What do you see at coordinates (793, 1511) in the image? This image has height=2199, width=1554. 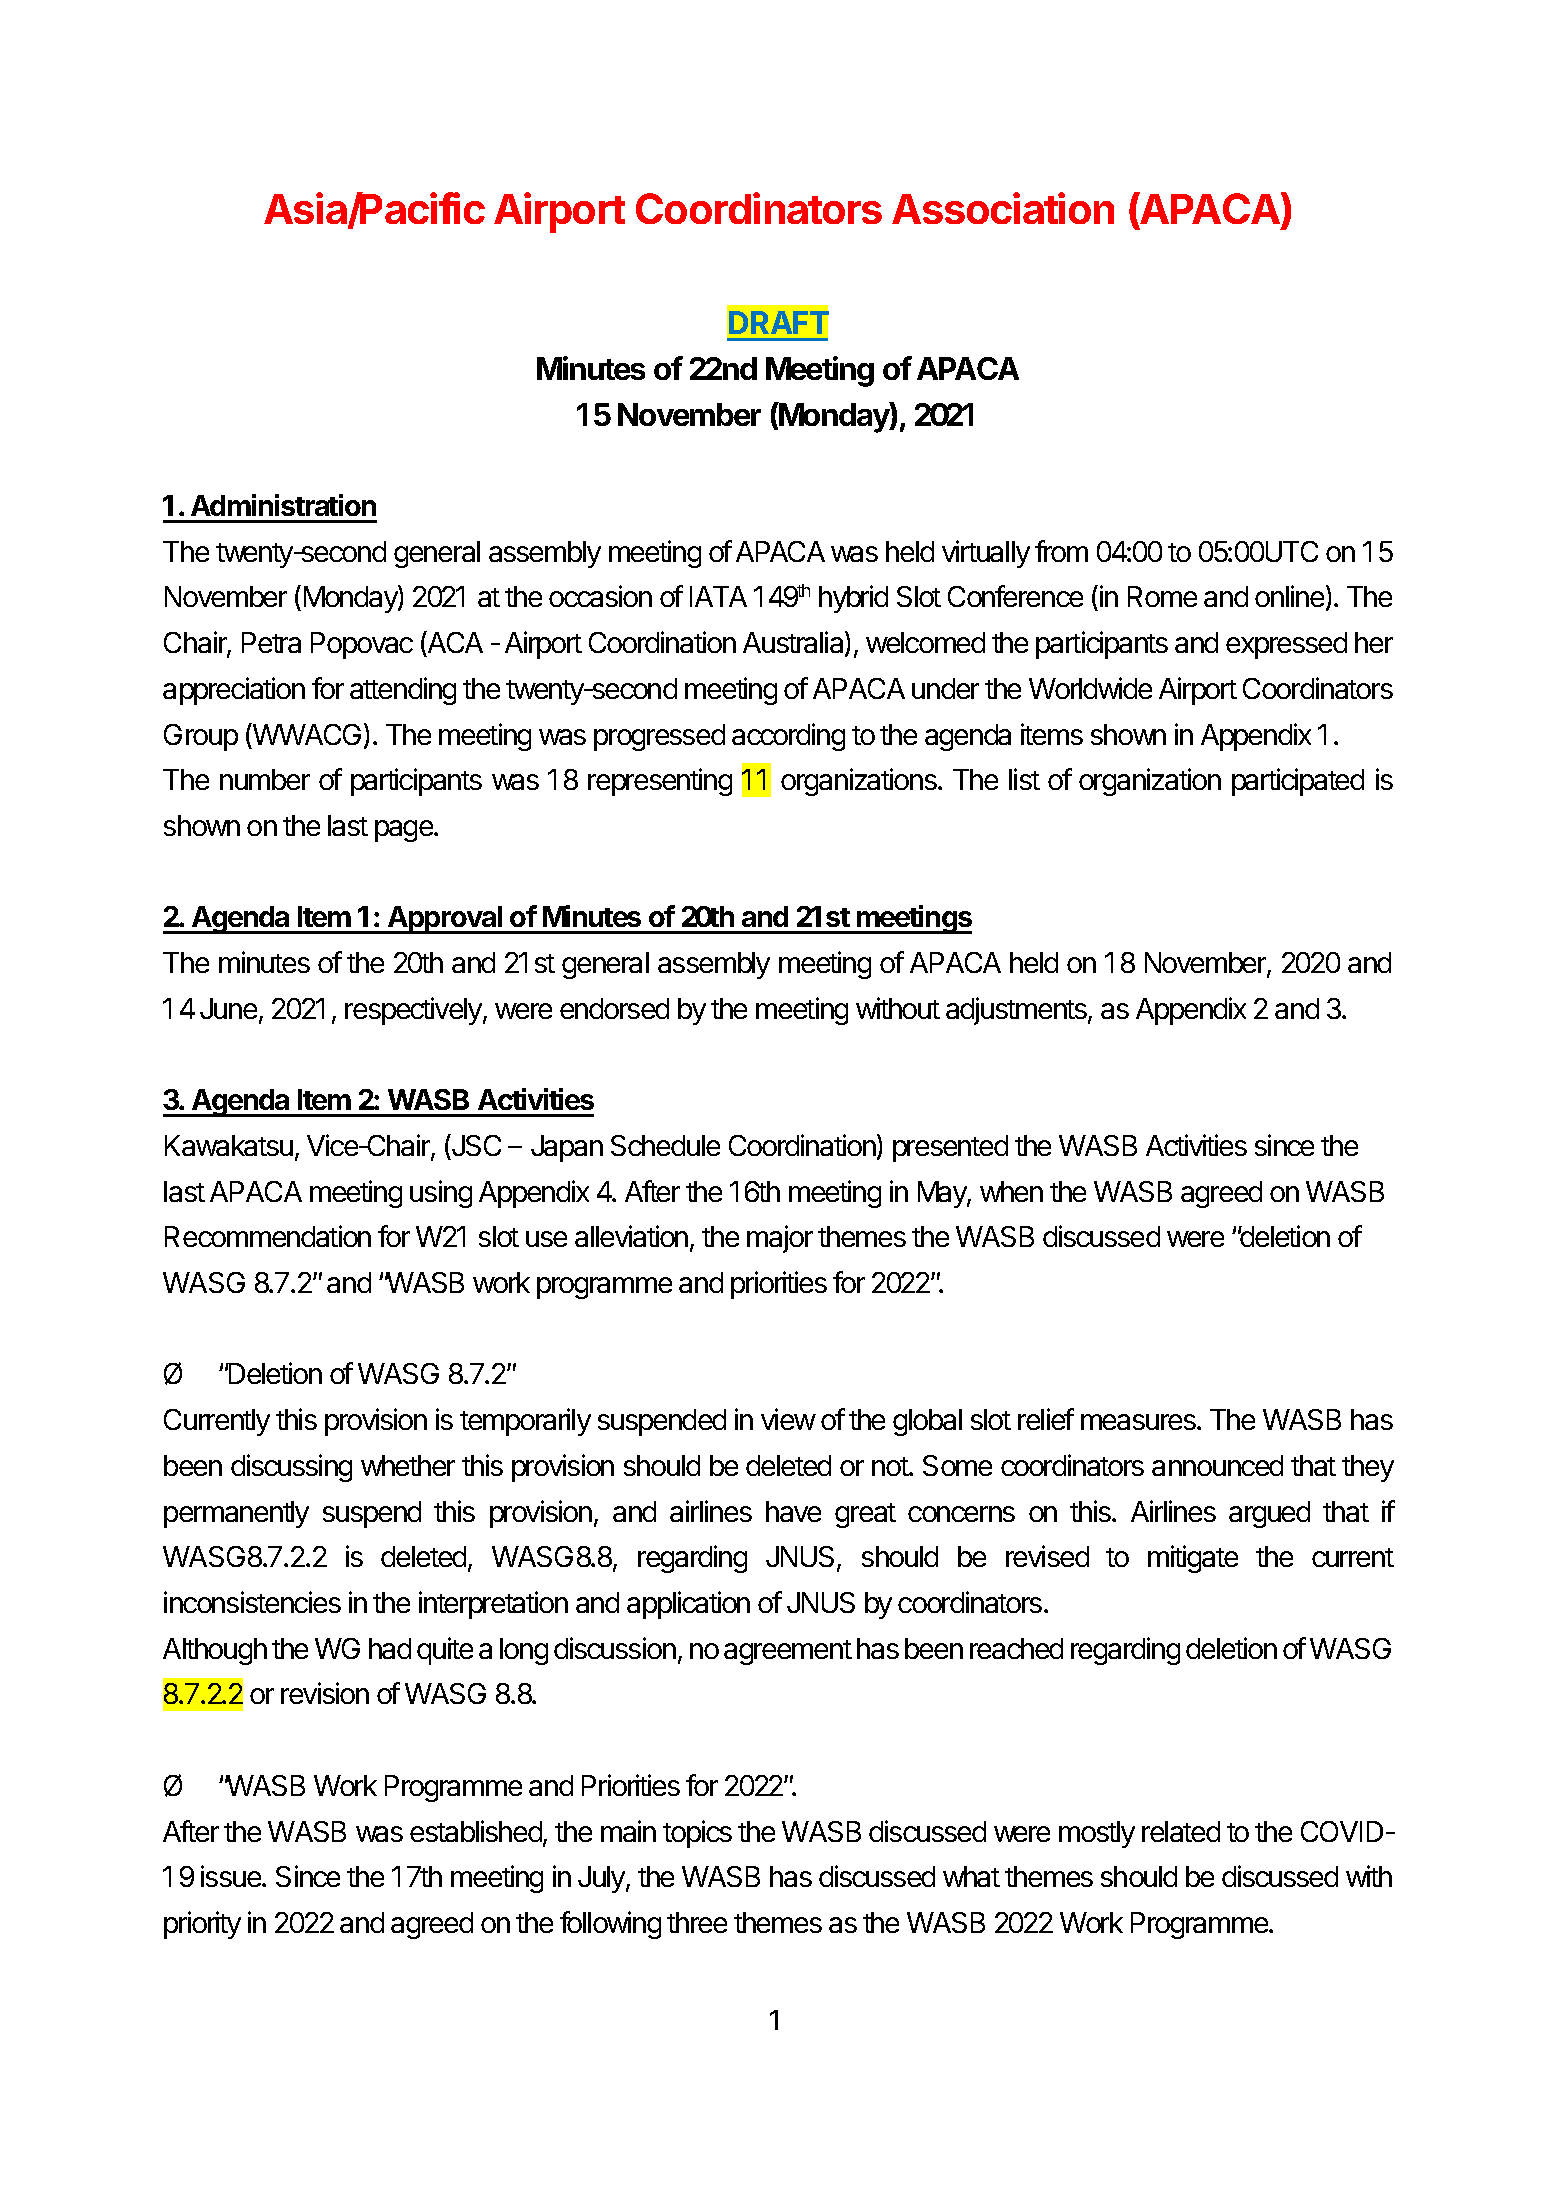 I see `have` at bounding box center [793, 1511].
